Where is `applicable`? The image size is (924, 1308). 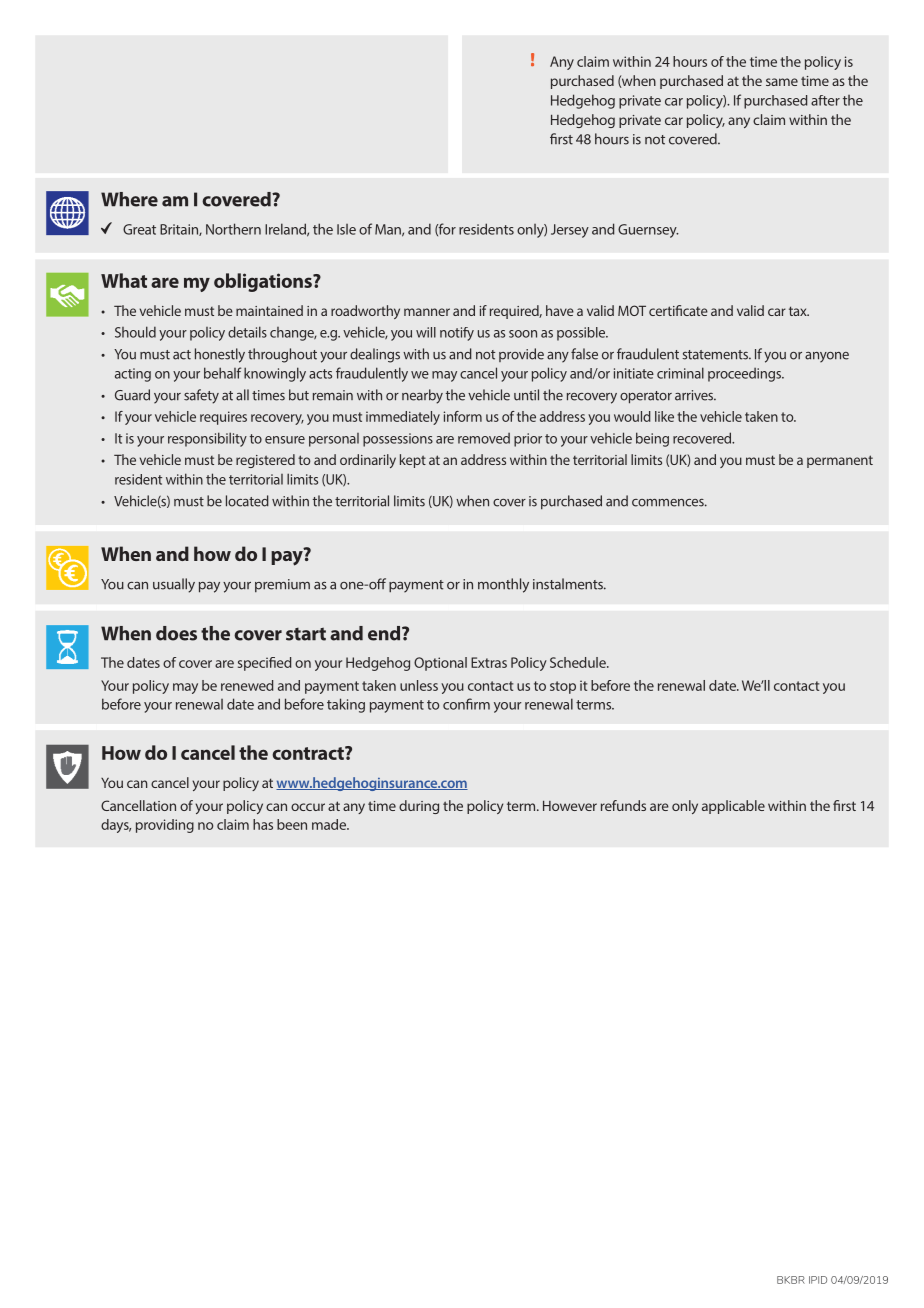
applicable is located at coordinates (733, 807).
